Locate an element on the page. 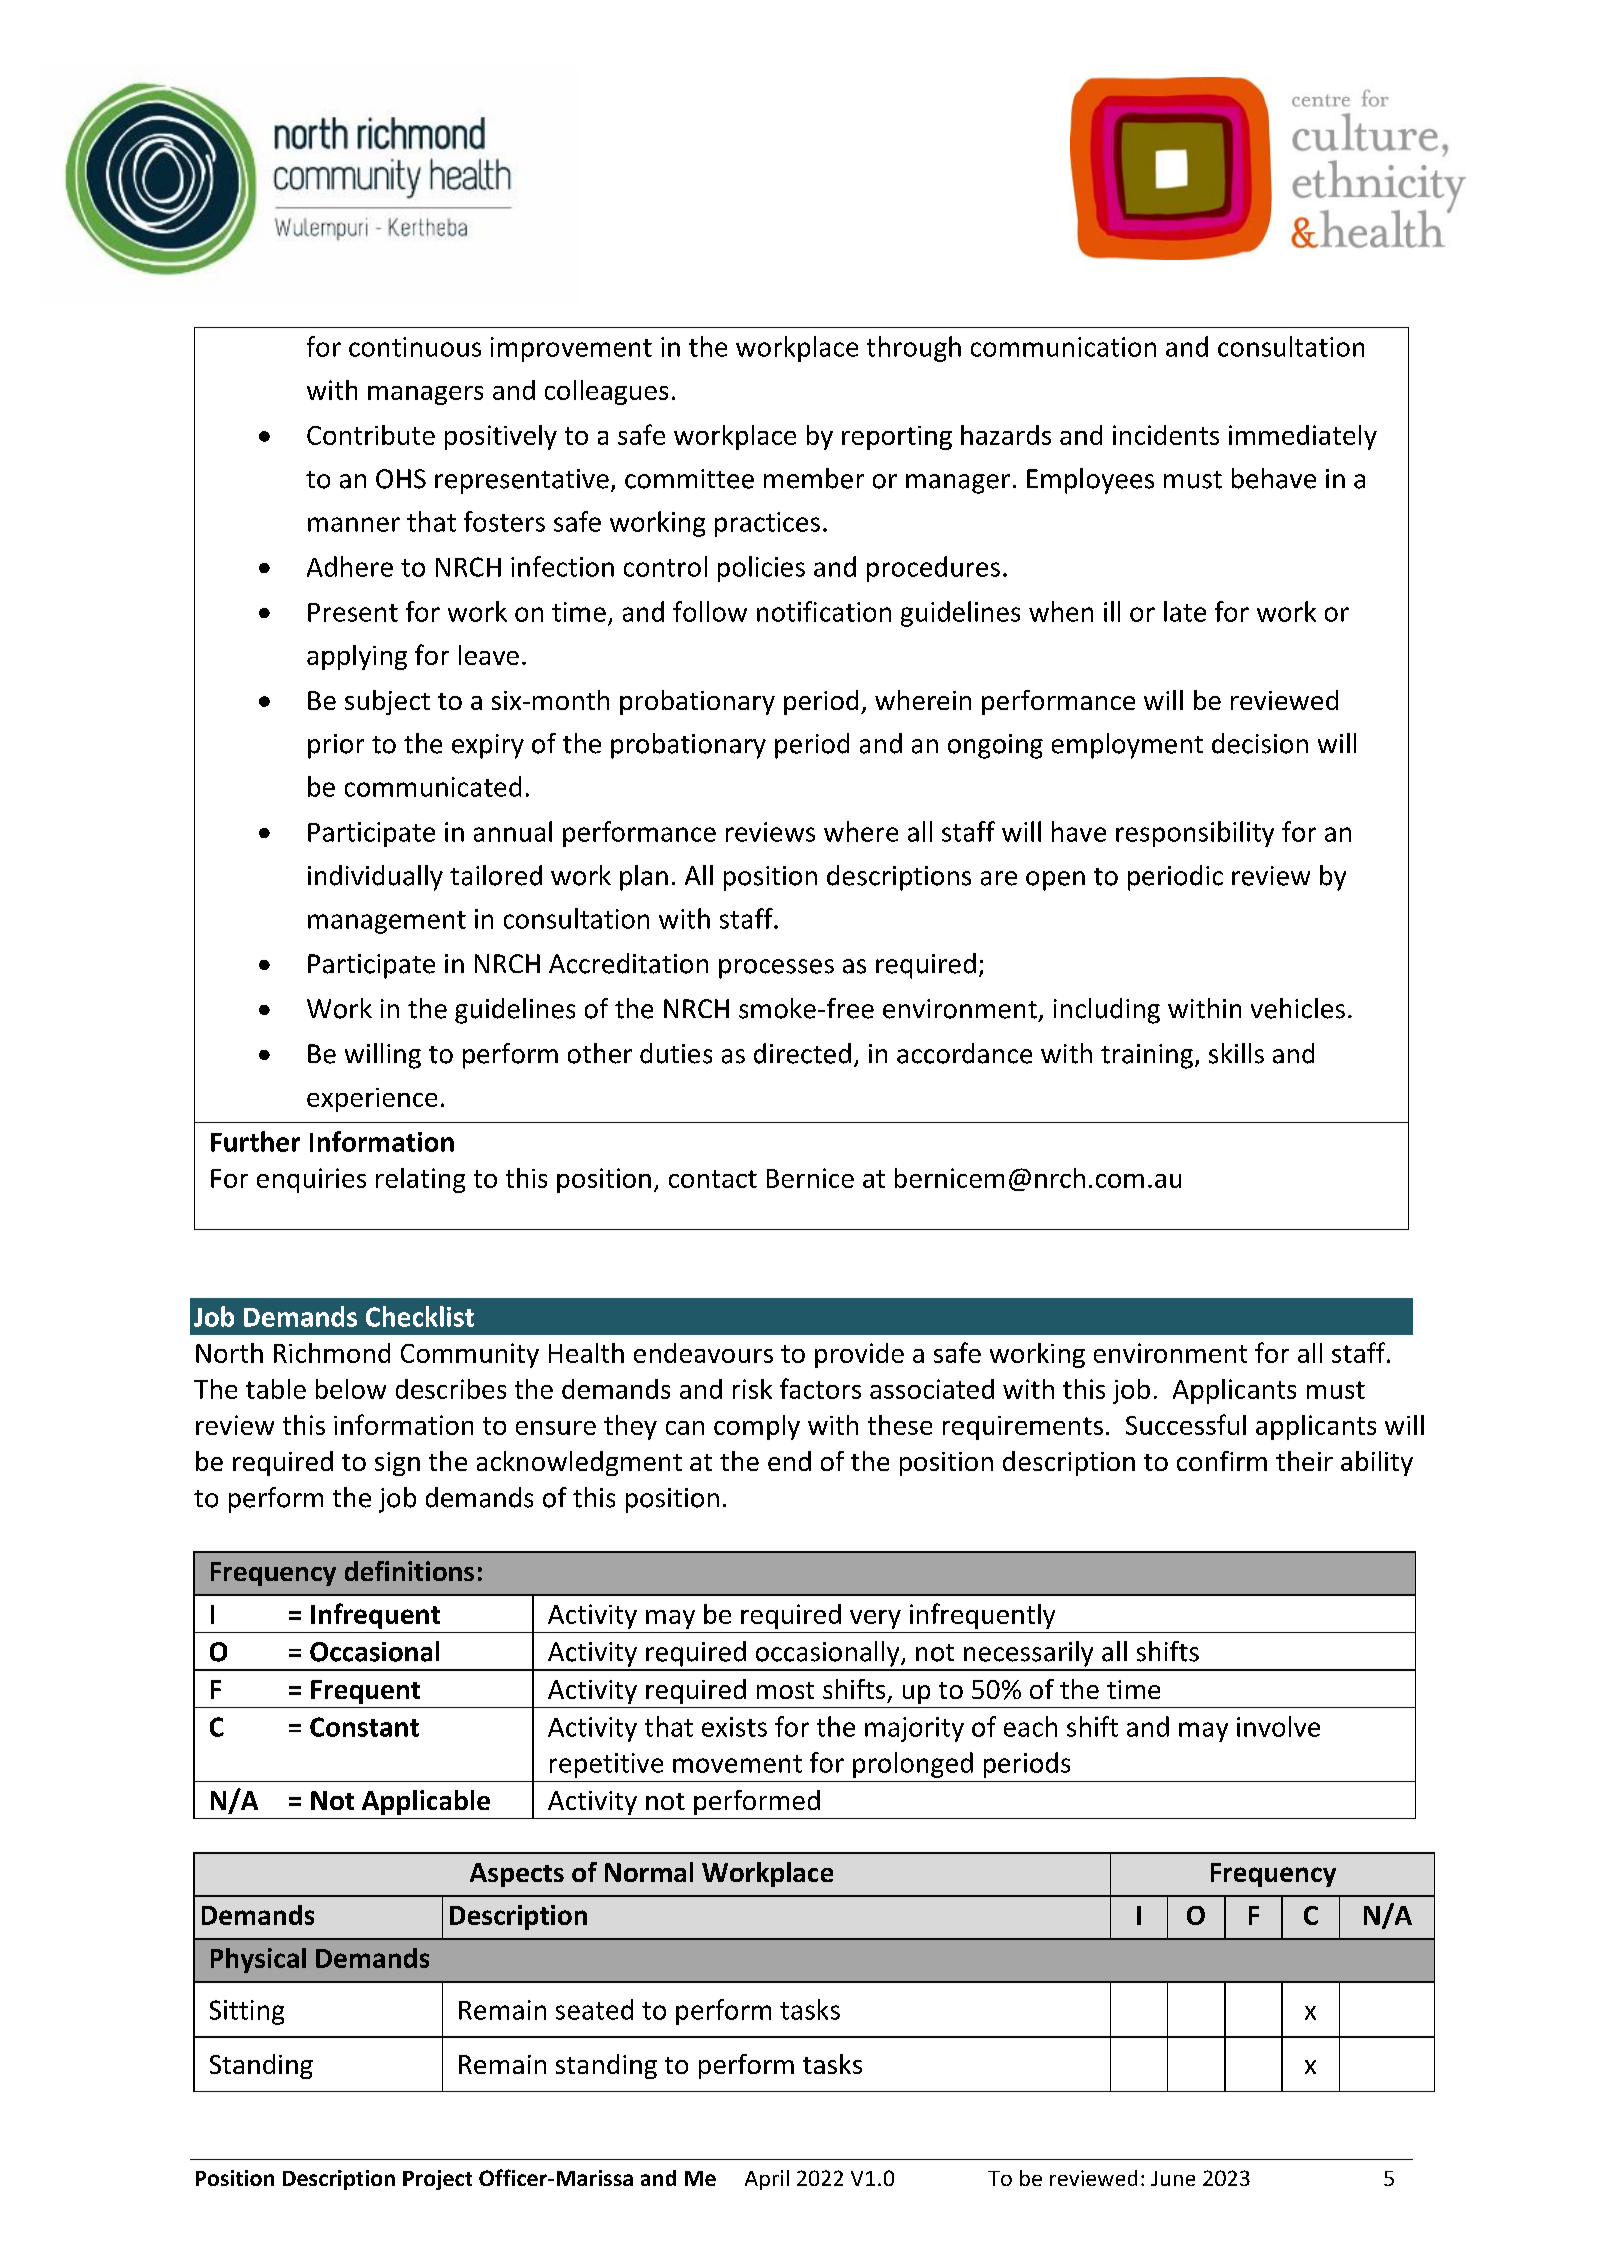 The width and height of the image is (1603, 2267). June is located at coordinates (1173, 2178).
